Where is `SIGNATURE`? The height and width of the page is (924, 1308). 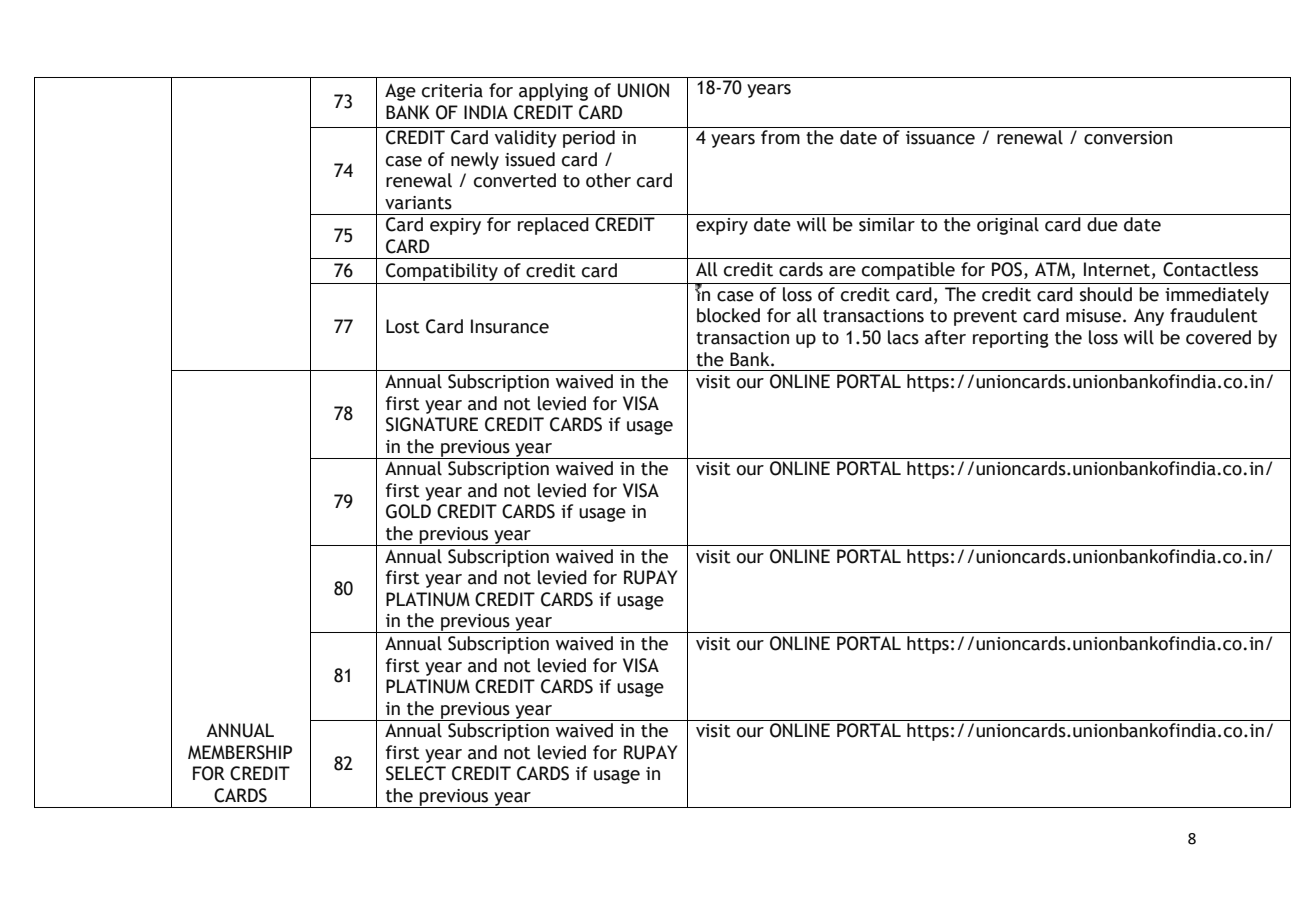 SIGNATURE is located at coordinates (432, 424).
